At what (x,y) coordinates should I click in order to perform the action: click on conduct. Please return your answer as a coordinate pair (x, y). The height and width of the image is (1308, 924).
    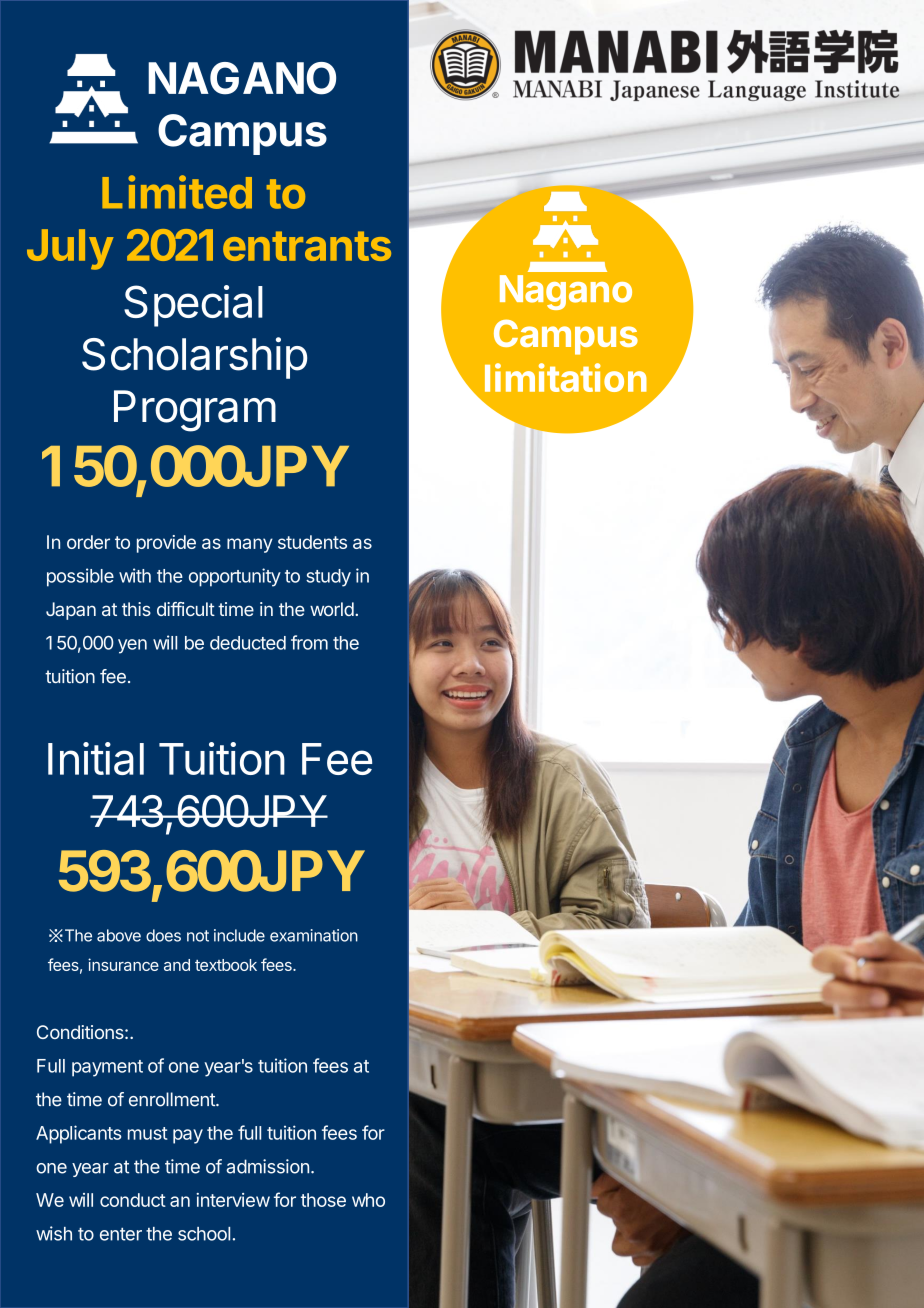
    Looking at the image, I should click on (133, 1200).
